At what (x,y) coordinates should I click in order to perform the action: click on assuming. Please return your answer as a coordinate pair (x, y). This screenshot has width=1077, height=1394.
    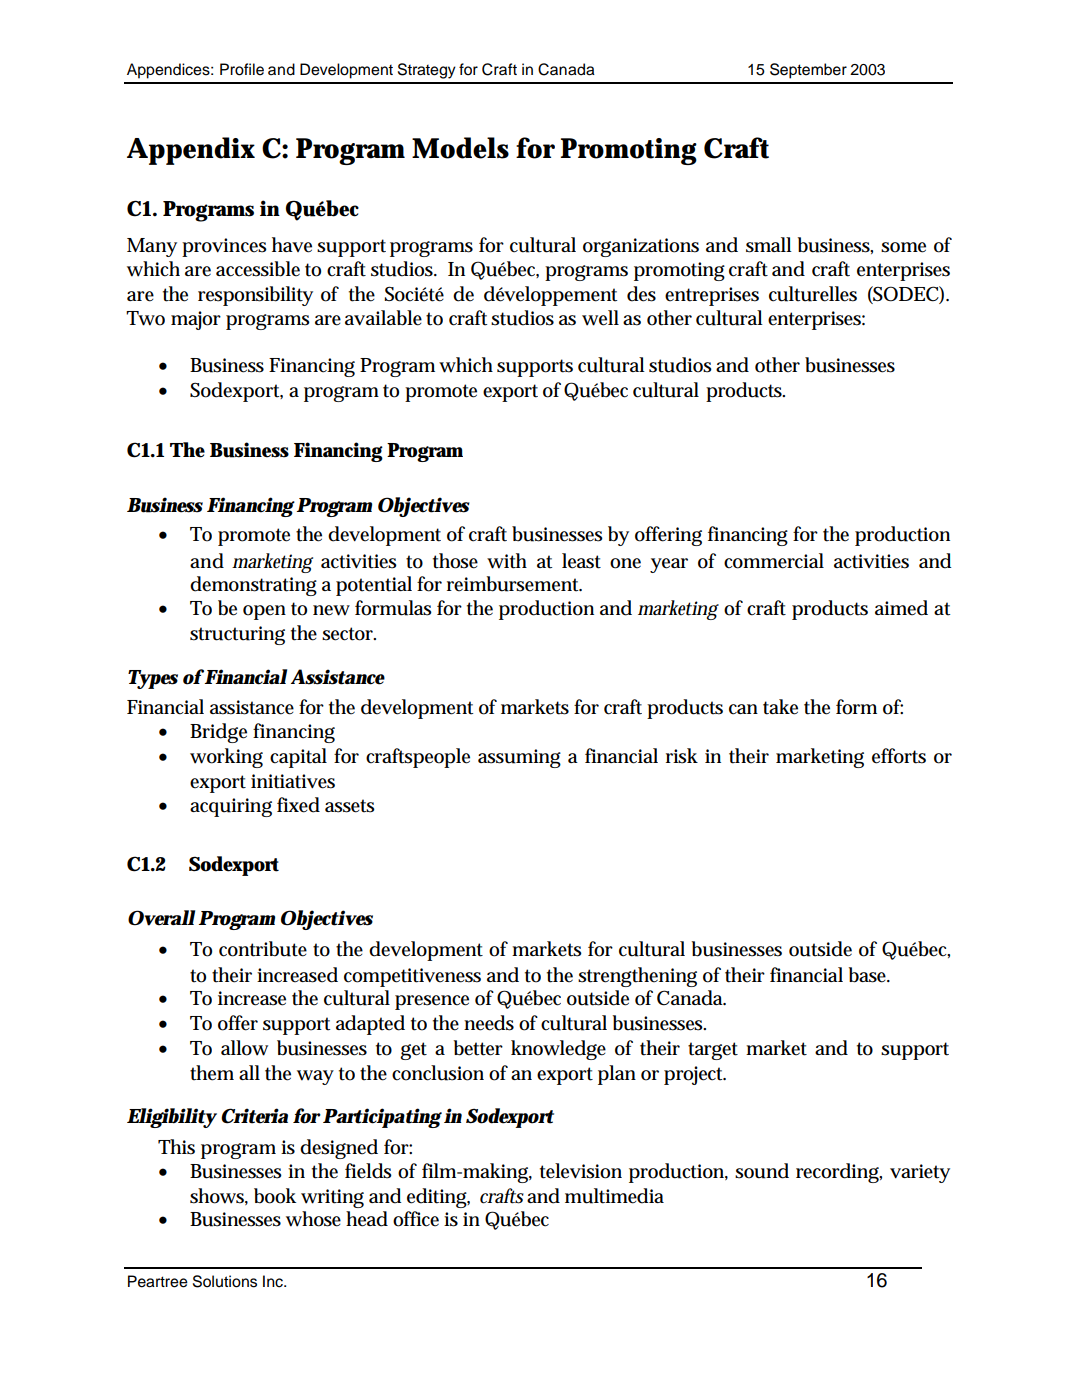
    Looking at the image, I should click on (519, 758).
